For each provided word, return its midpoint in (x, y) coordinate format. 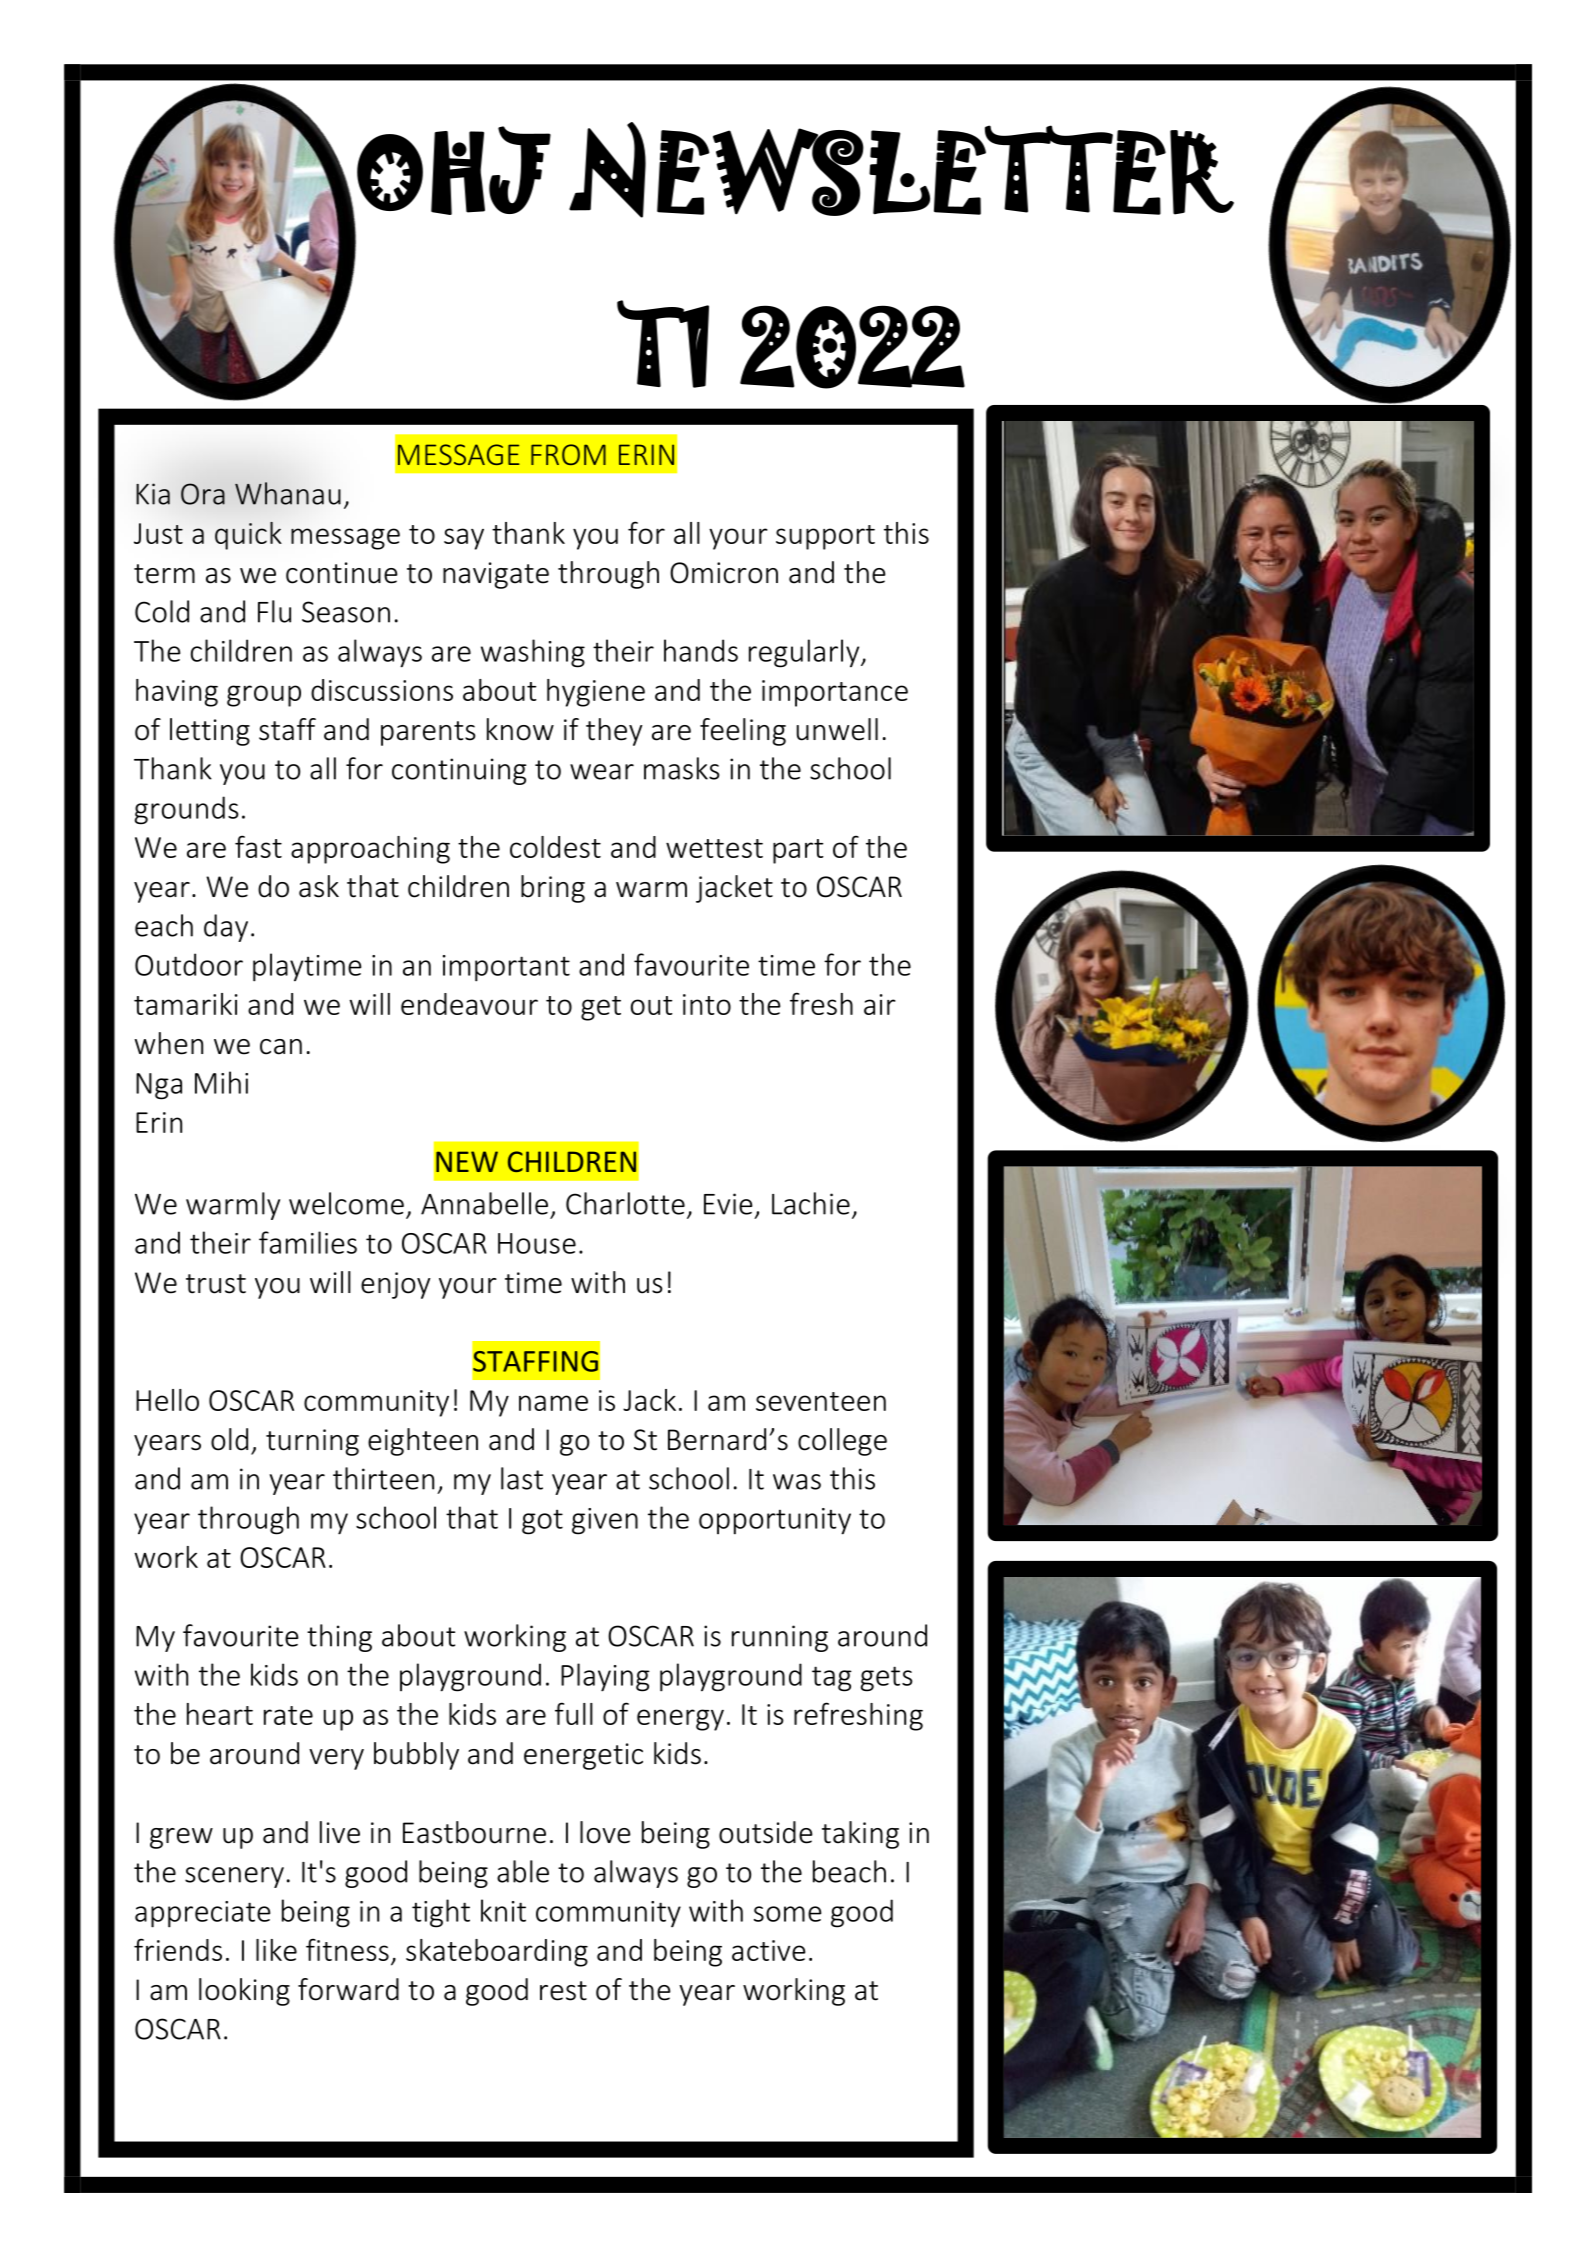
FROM (568, 454)
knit (503, 1910)
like (276, 1950)
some (787, 1914)
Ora (203, 494)
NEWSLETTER (901, 170)
